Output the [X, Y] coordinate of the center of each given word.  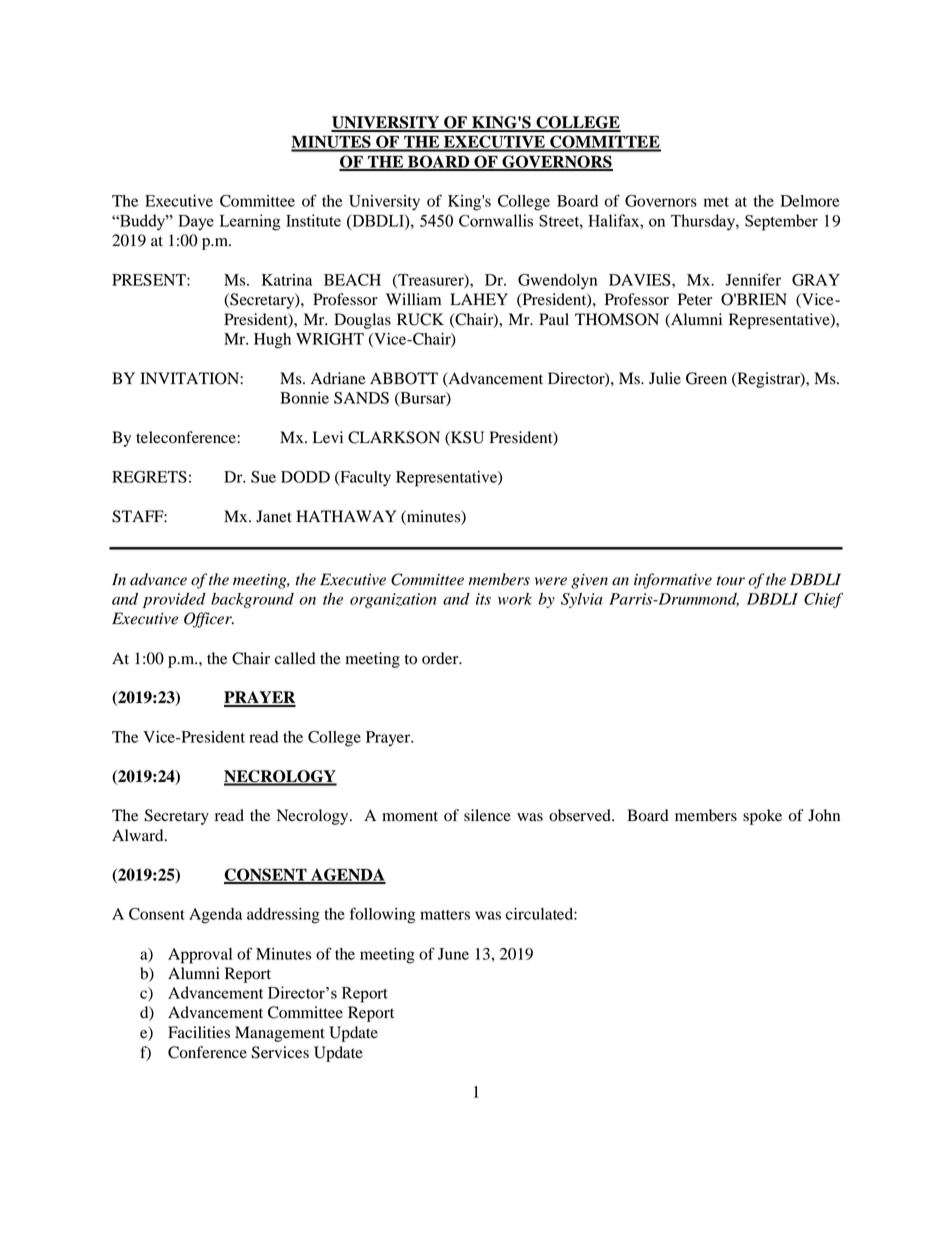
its [483, 599]
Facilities [199, 1032]
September [781, 222]
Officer [209, 620]
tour [730, 581]
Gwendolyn [557, 282]
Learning [250, 222]
